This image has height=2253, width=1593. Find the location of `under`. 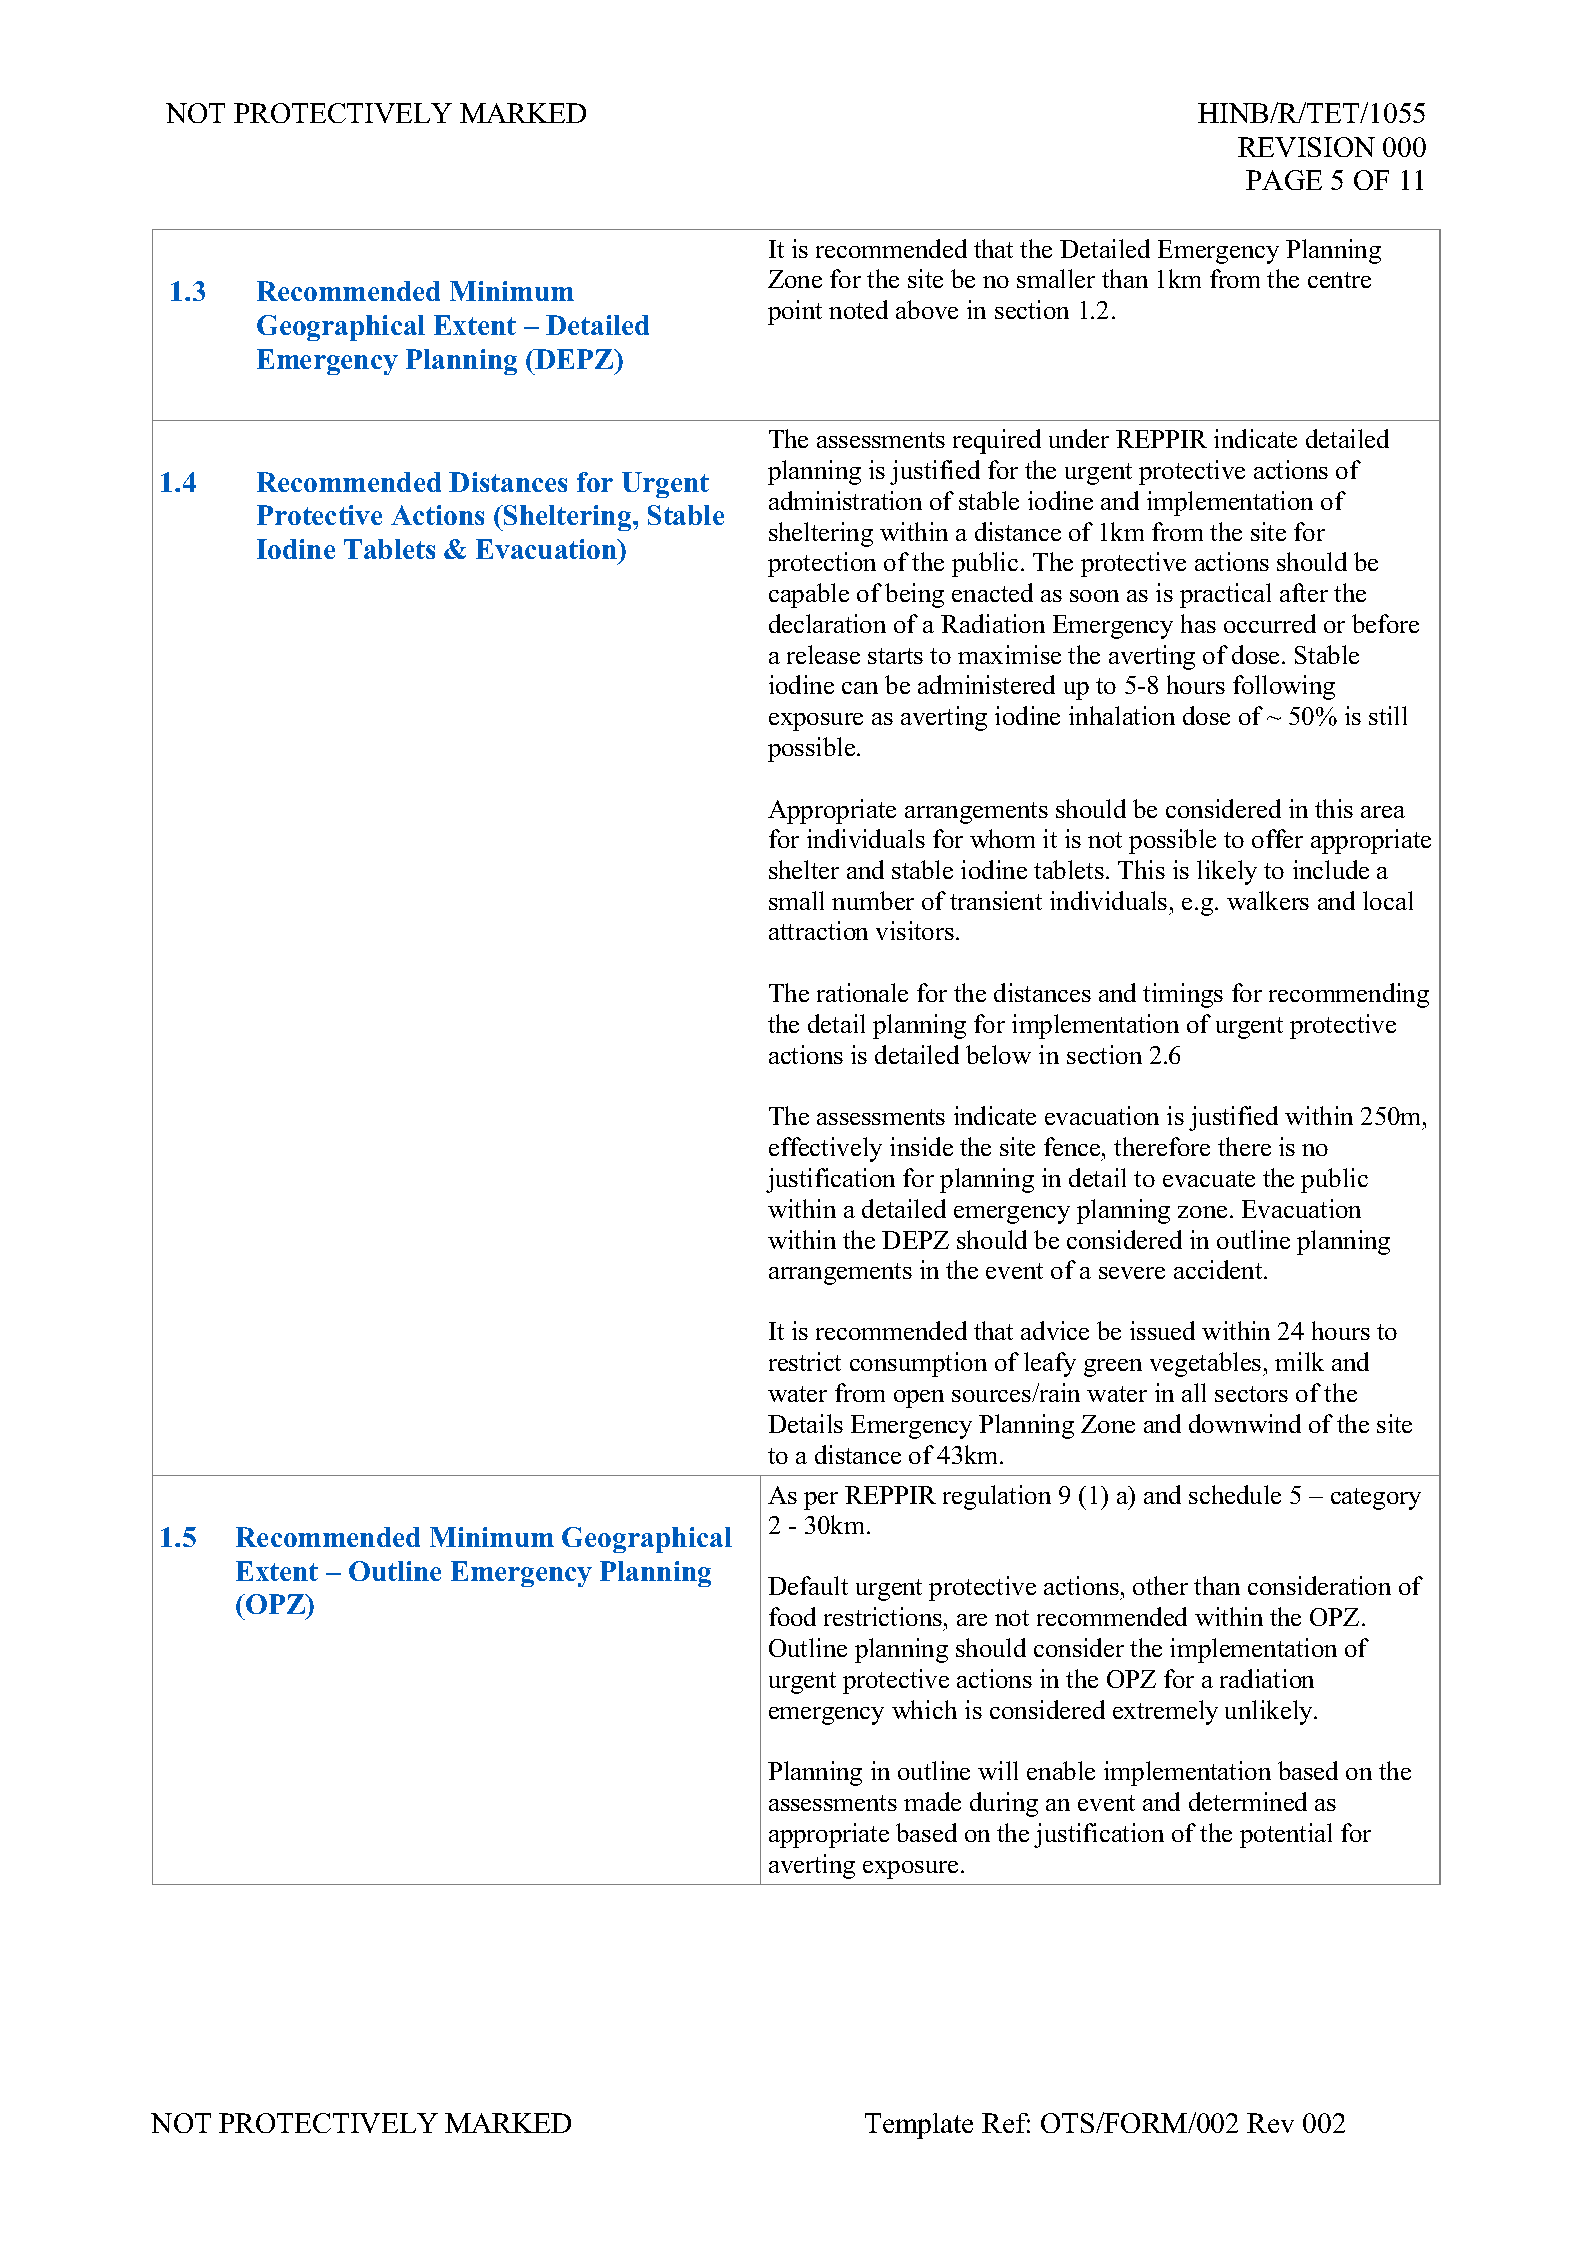

under is located at coordinates (1079, 438).
